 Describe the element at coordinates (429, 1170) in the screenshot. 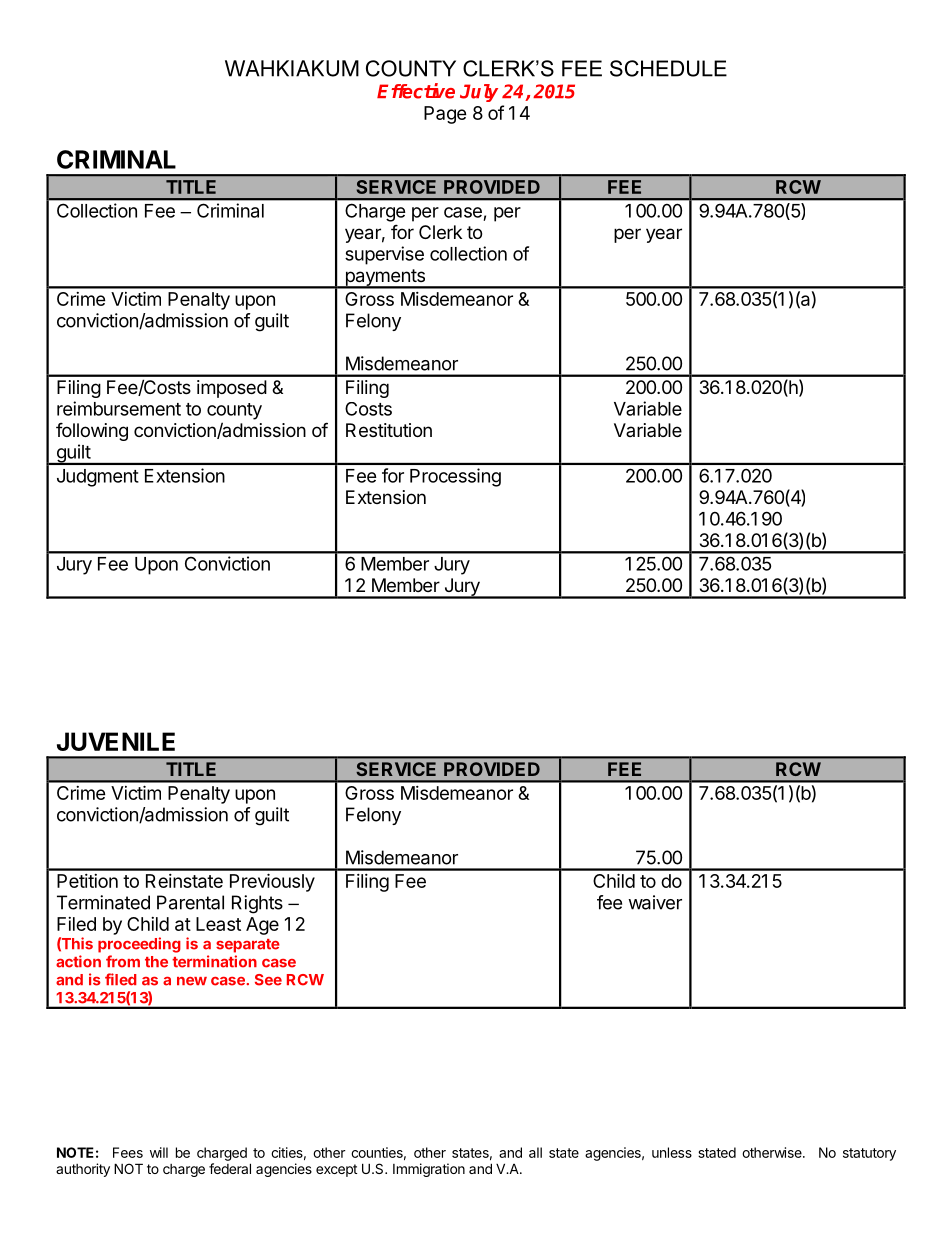

I see `Immigration` at that location.
